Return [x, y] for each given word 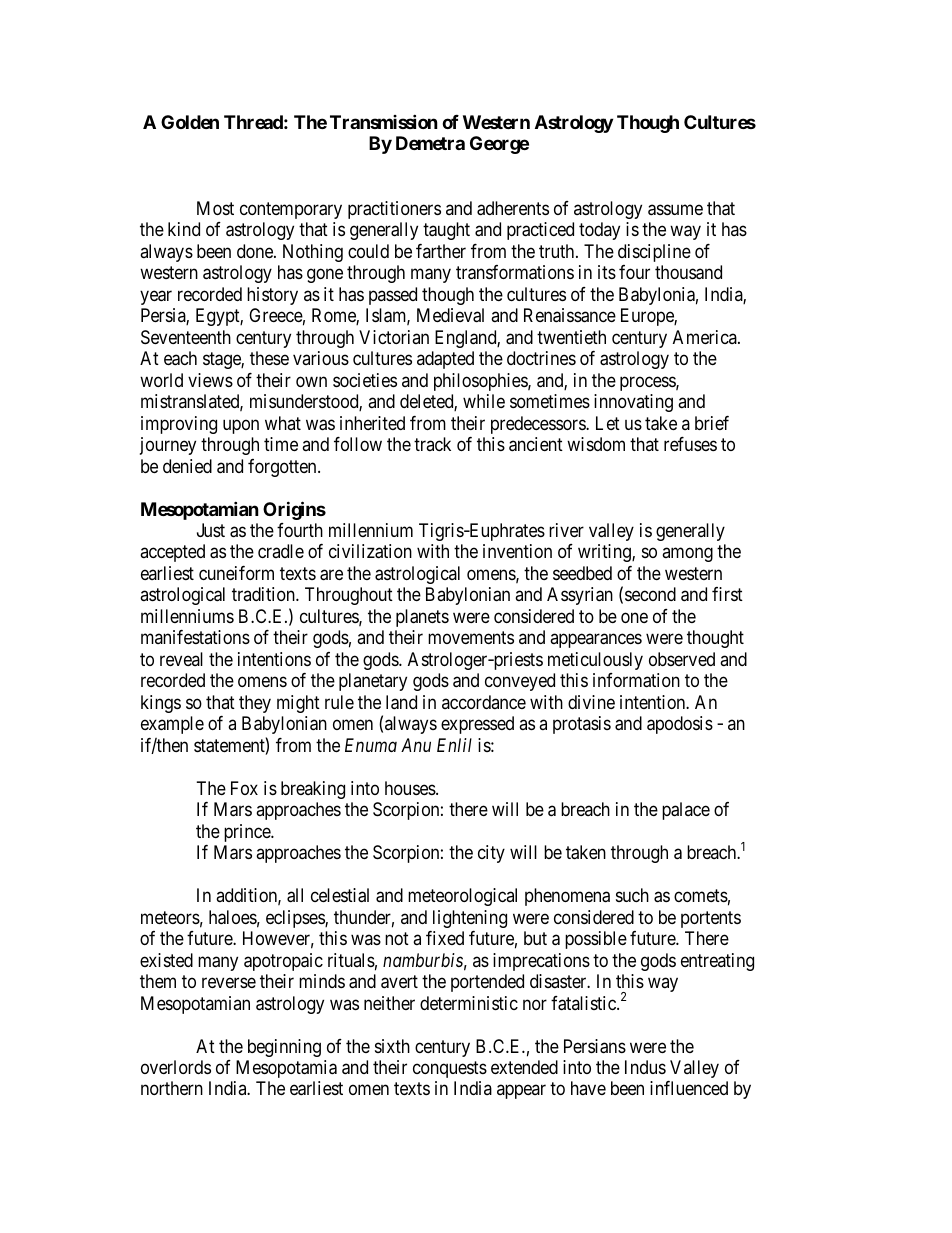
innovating [633, 403]
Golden [190, 122]
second [650, 594]
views [210, 380]
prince [248, 833]
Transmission [384, 121]
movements [471, 638]
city [491, 854]
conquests [450, 1069]
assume [675, 210]
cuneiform [236, 573]
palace [686, 811]
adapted [445, 360]
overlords [176, 1067]
